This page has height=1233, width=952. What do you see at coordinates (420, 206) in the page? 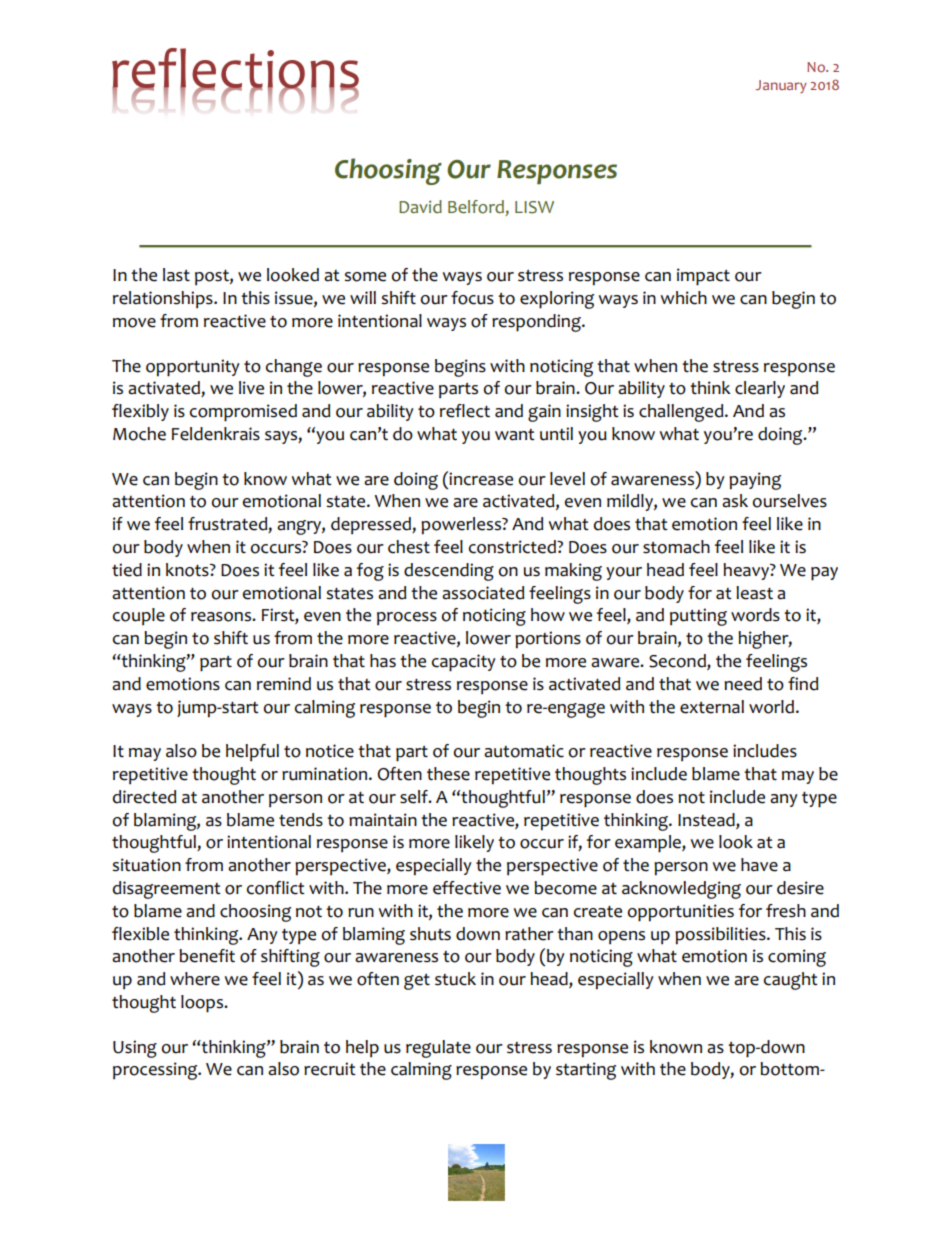
I see `David` at bounding box center [420, 206].
